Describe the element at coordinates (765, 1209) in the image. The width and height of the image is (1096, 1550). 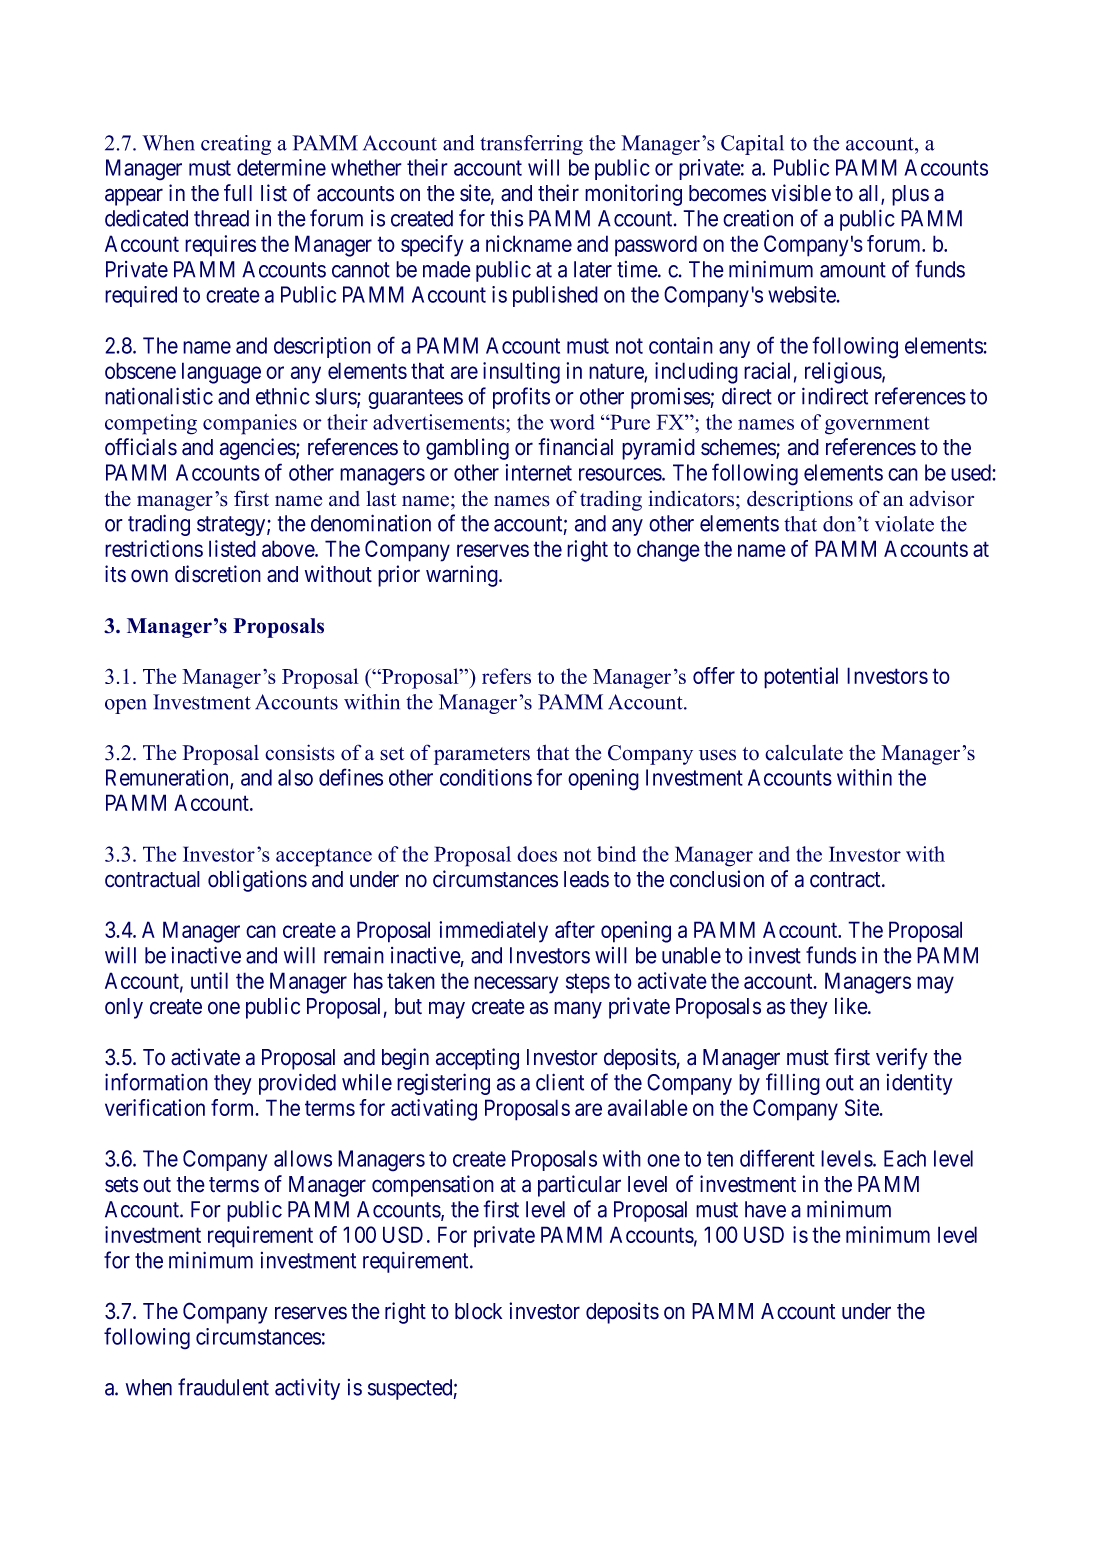
I see `have` at that location.
